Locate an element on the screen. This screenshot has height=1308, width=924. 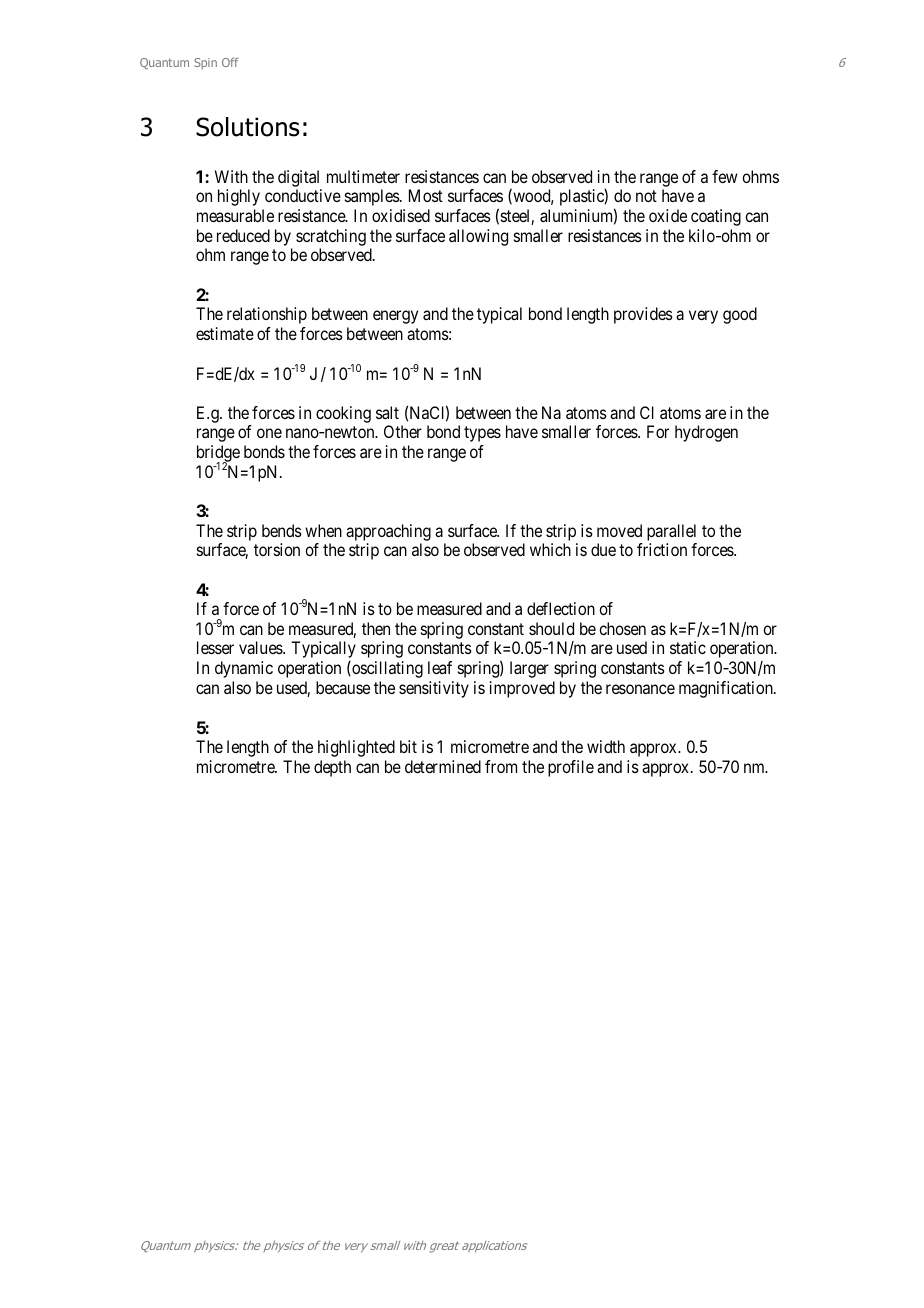
reduced is located at coordinates (243, 235).
